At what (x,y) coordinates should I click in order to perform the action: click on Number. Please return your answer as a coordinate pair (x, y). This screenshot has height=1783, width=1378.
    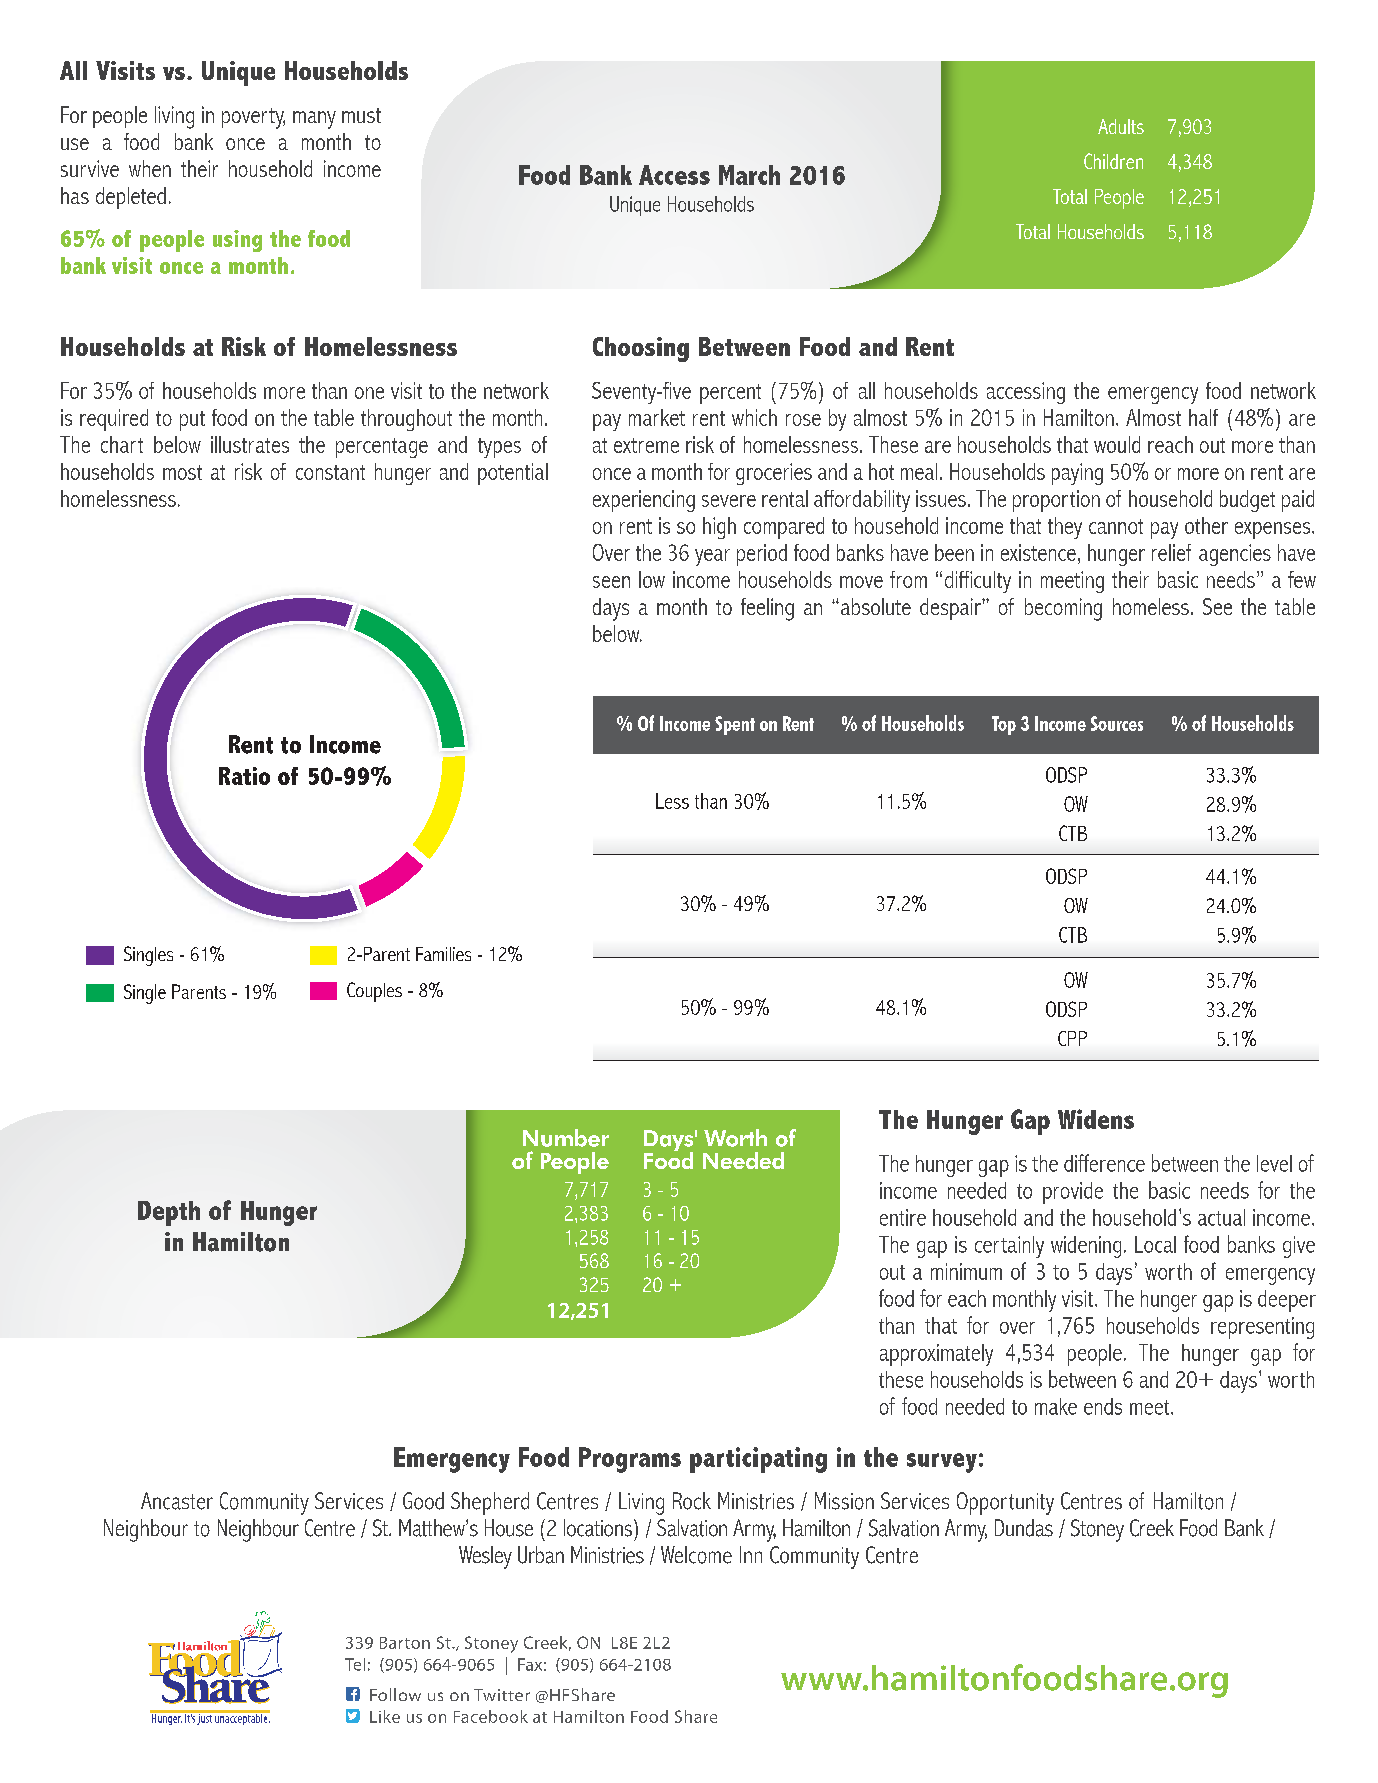
    Looking at the image, I should click on (566, 1138).
